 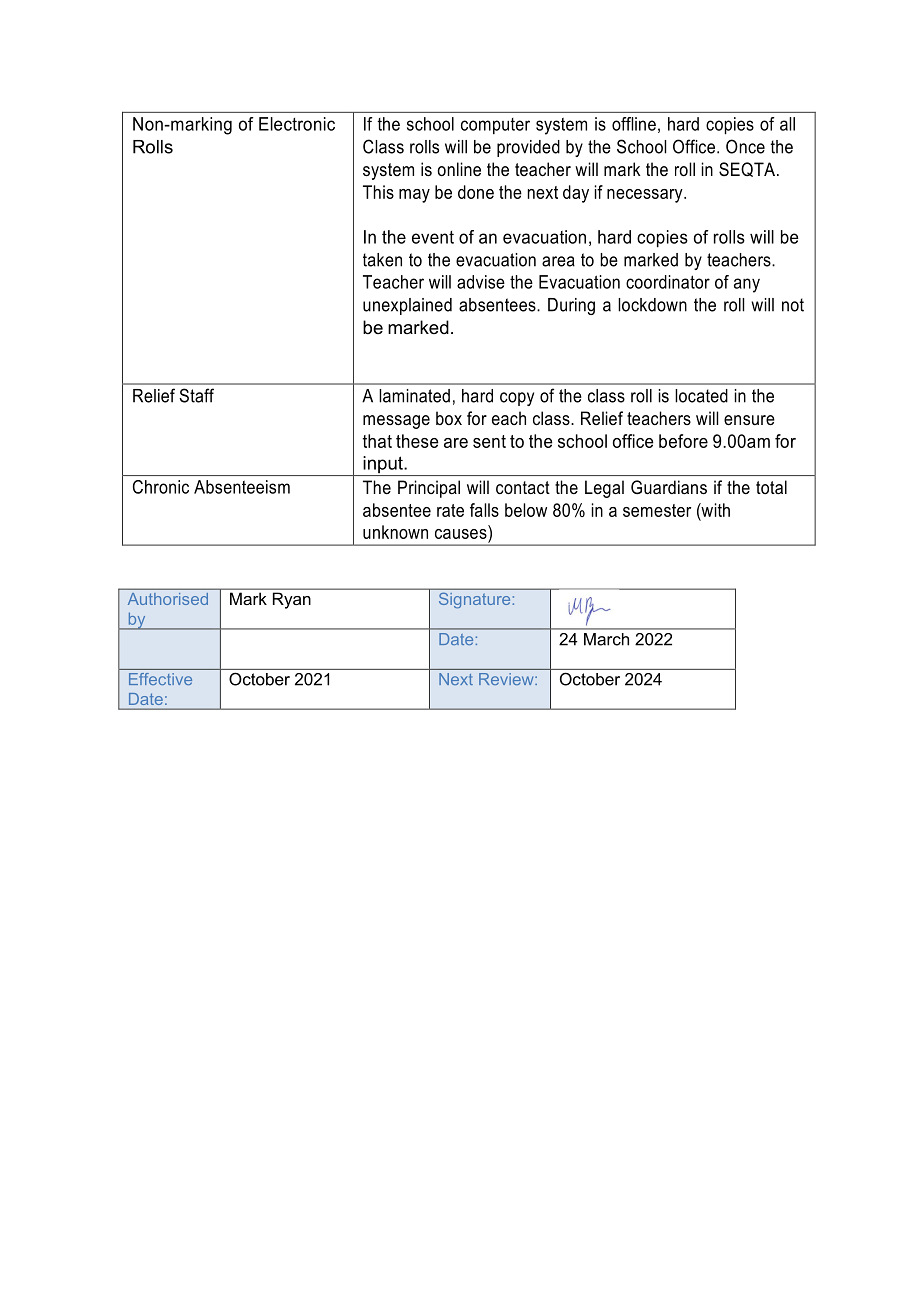 What do you see at coordinates (652, 305) in the screenshot?
I see `lockdown` at bounding box center [652, 305].
